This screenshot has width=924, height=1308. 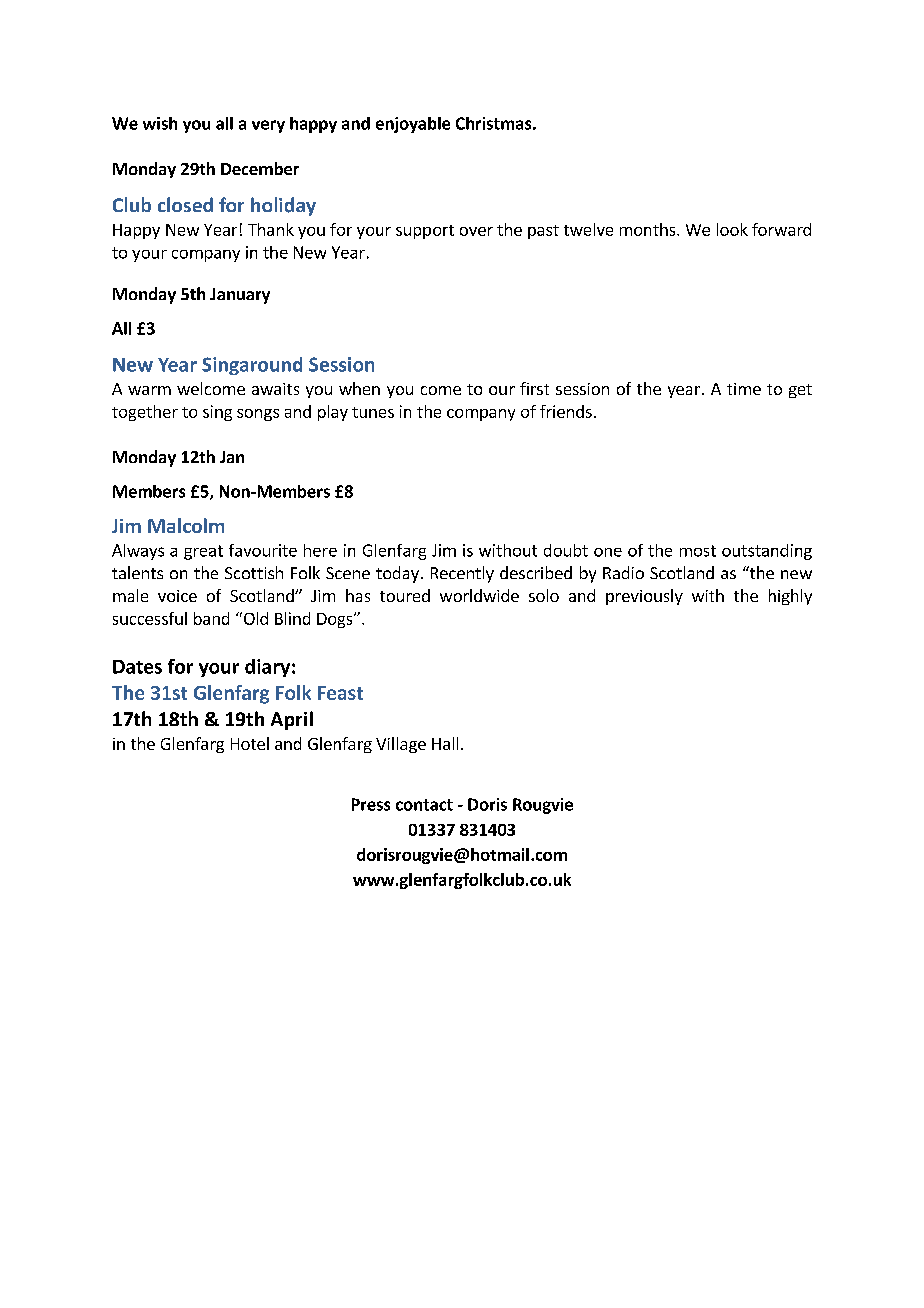 What do you see at coordinates (744, 389) in the screenshot?
I see `time` at bounding box center [744, 389].
